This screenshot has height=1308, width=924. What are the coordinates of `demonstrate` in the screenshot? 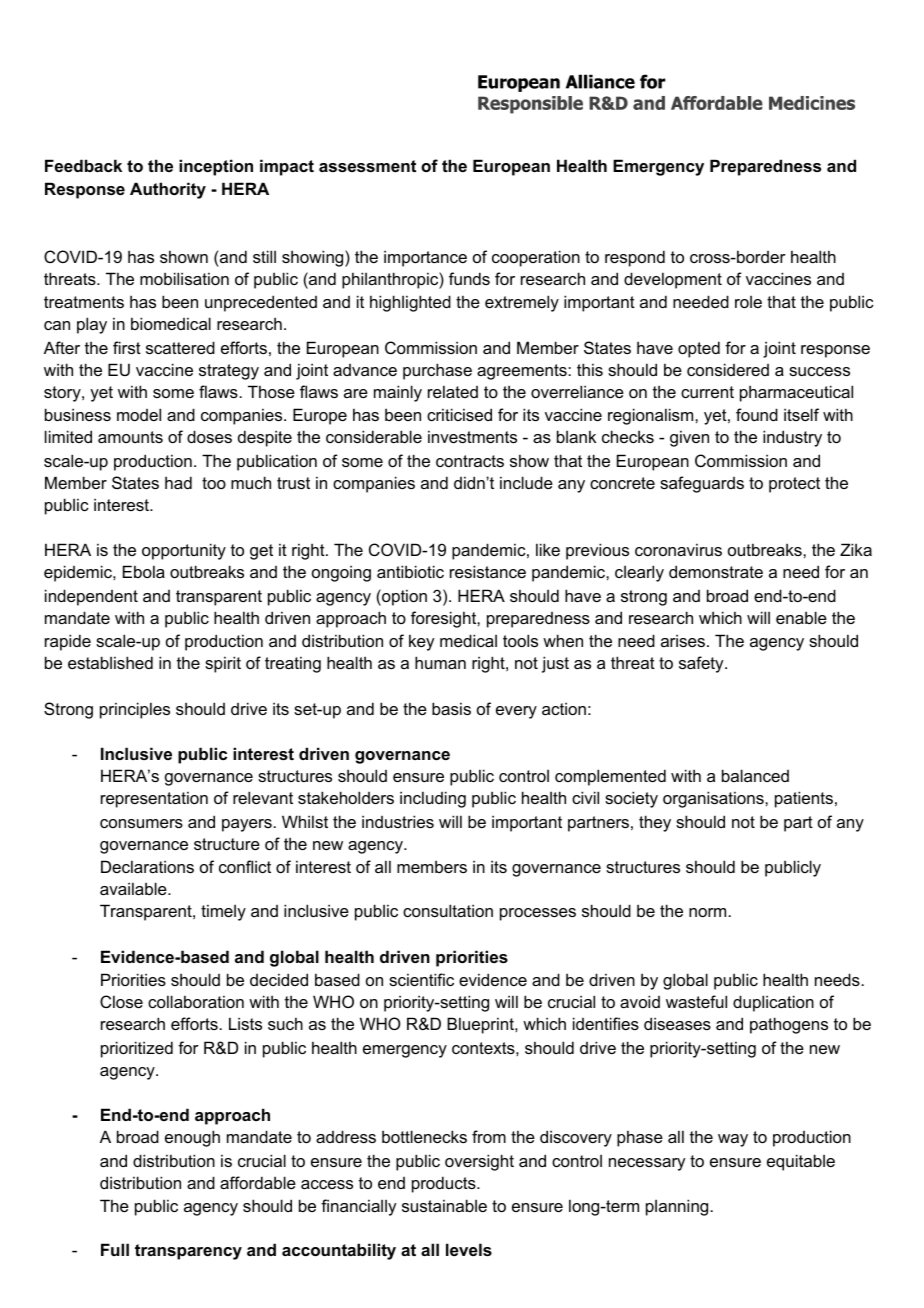 It's located at (716, 571).
